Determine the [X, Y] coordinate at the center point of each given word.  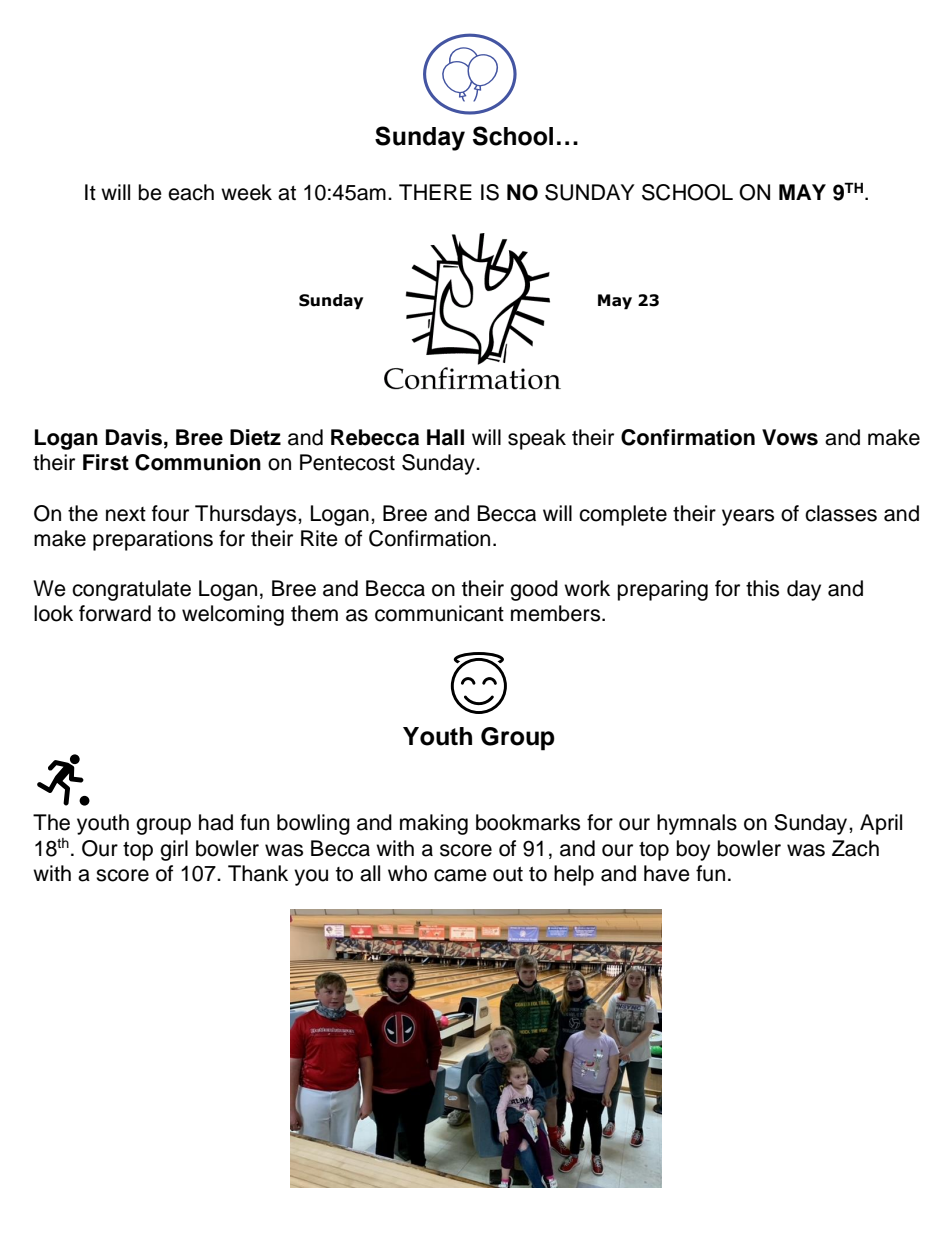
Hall [445, 437]
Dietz [255, 437]
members [557, 613]
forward [115, 613]
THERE [435, 192]
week [246, 192]
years [748, 517]
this [762, 588]
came [460, 875]
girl [174, 850]
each [191, 192]
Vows [790, 437]
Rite [319, 538]
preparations [153, 540]
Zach [855, 848]
